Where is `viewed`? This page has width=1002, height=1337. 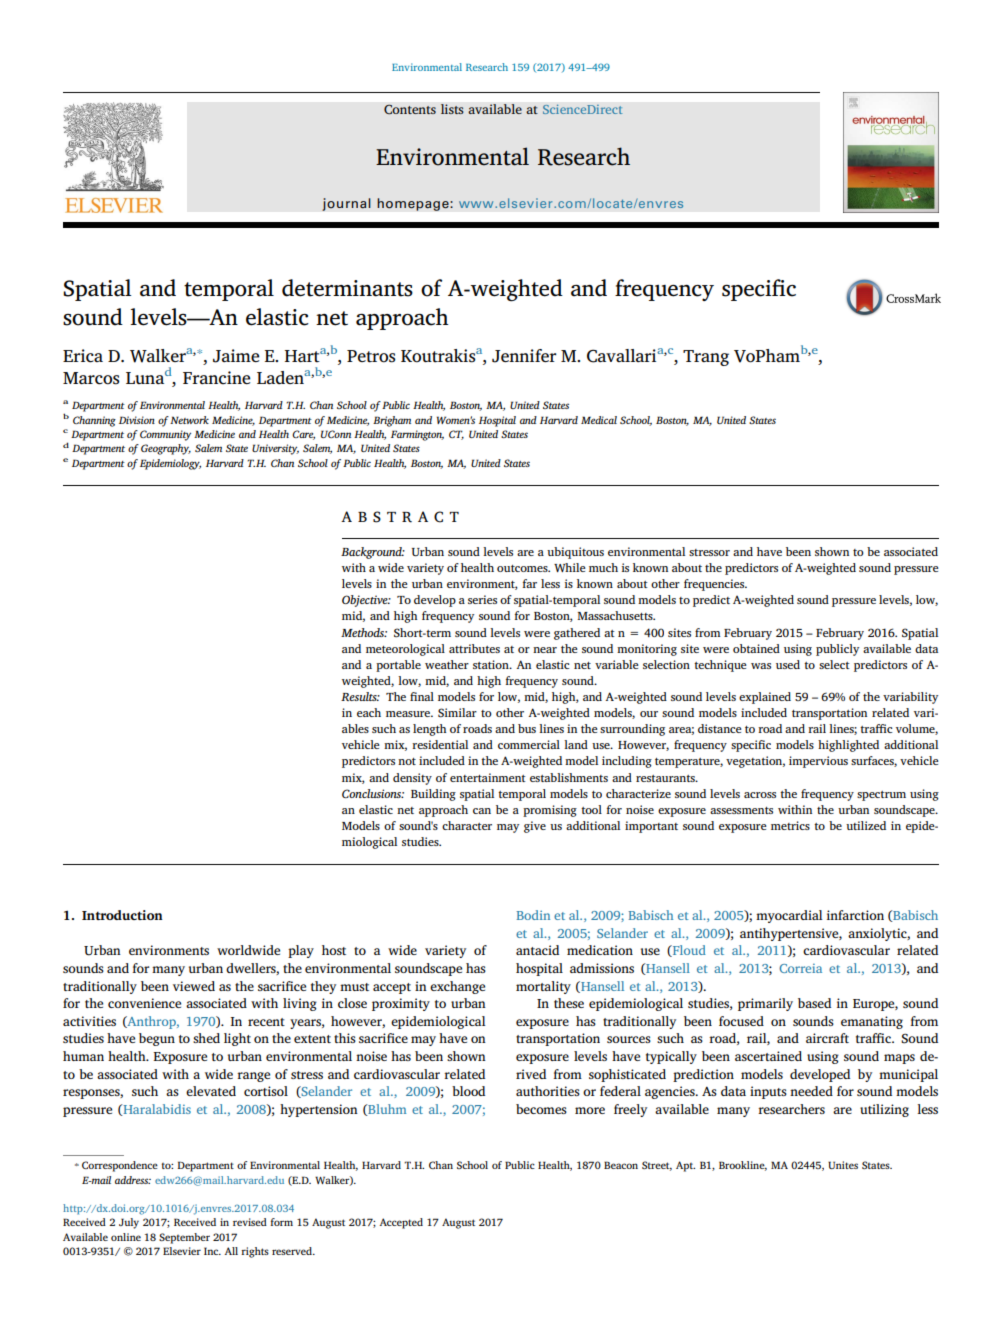
viewed is located at coordinates (194, 986).
